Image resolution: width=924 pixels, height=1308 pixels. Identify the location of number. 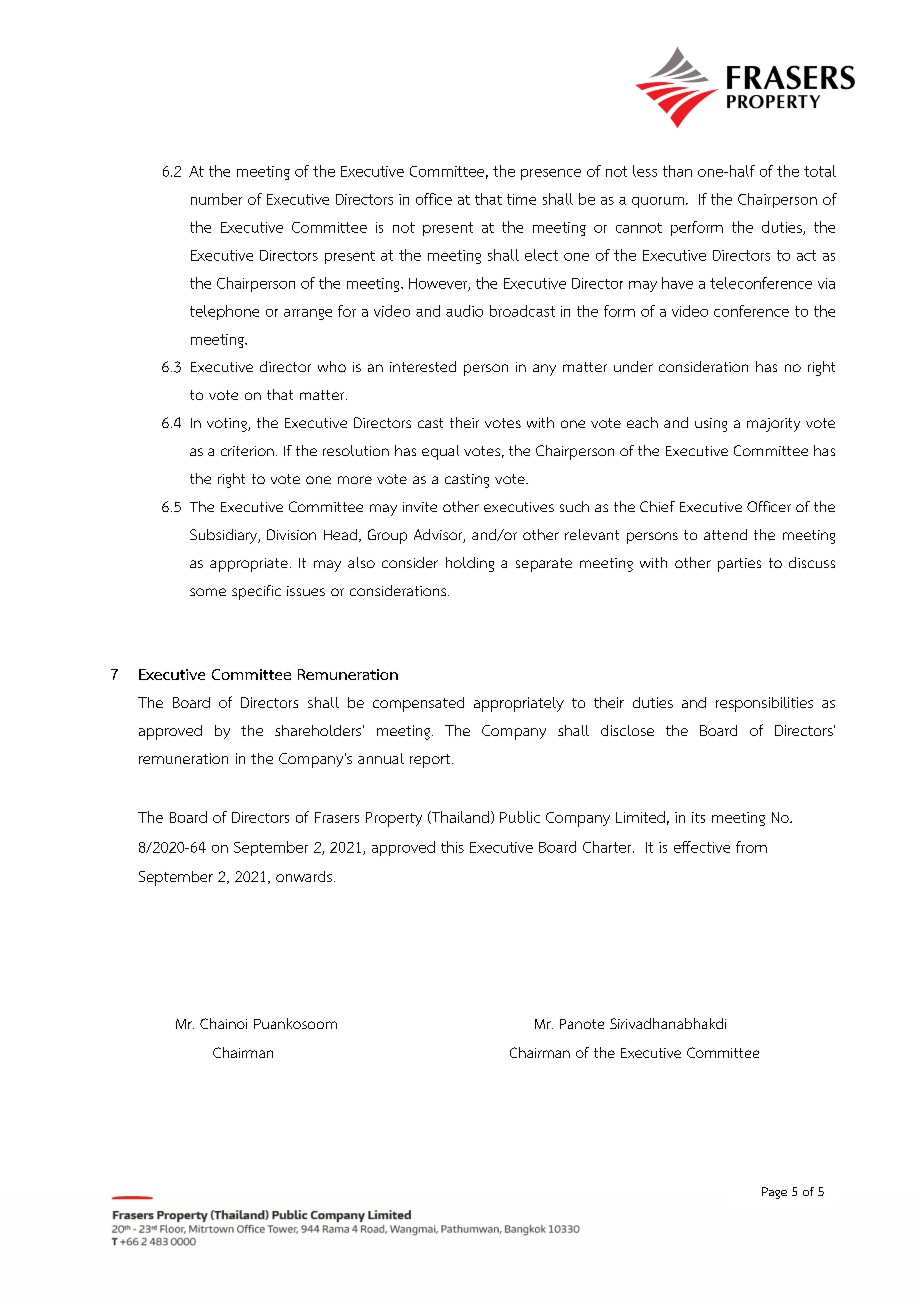
(216, 199).
